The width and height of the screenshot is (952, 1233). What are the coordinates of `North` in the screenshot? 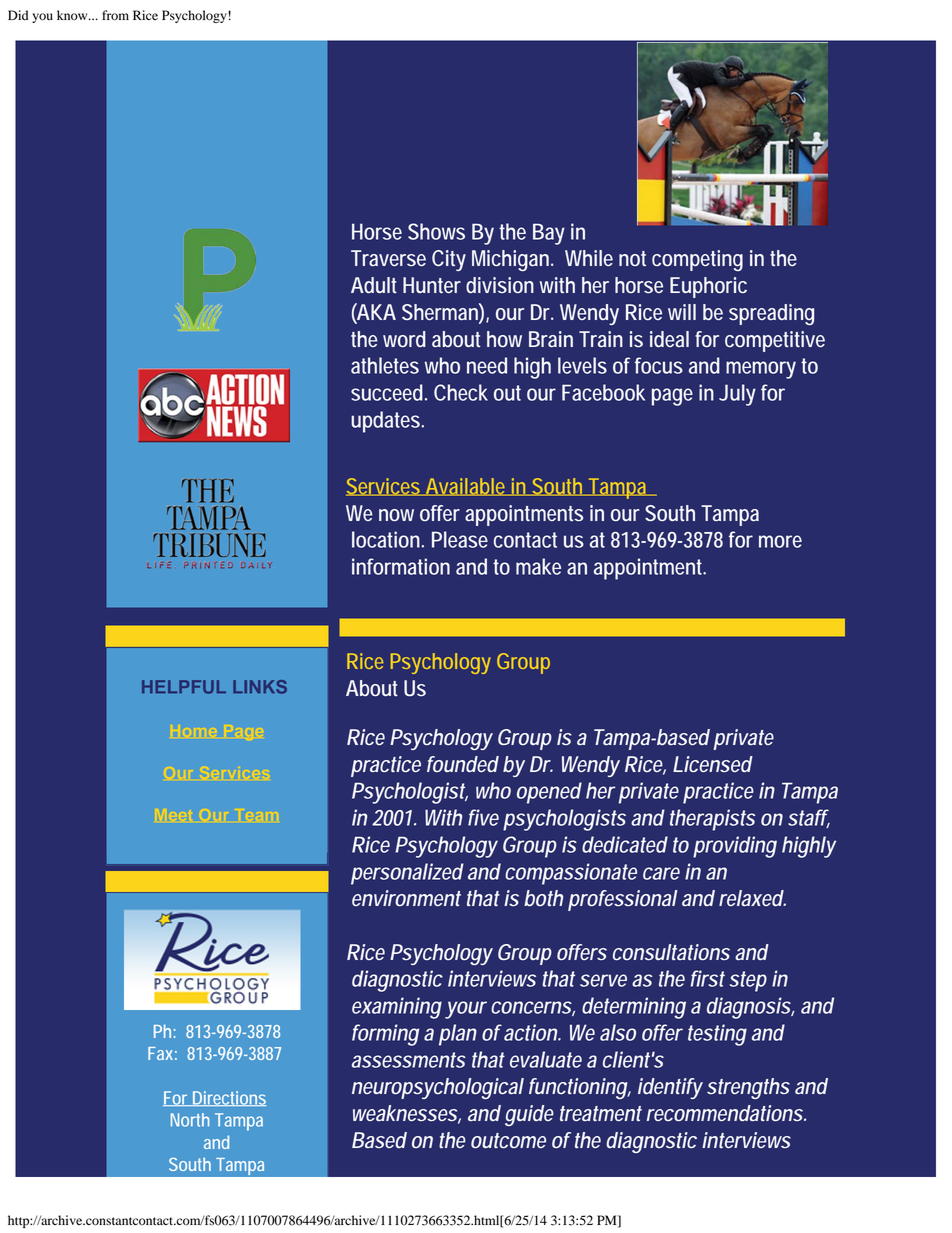 It's located at (190, 1120).
